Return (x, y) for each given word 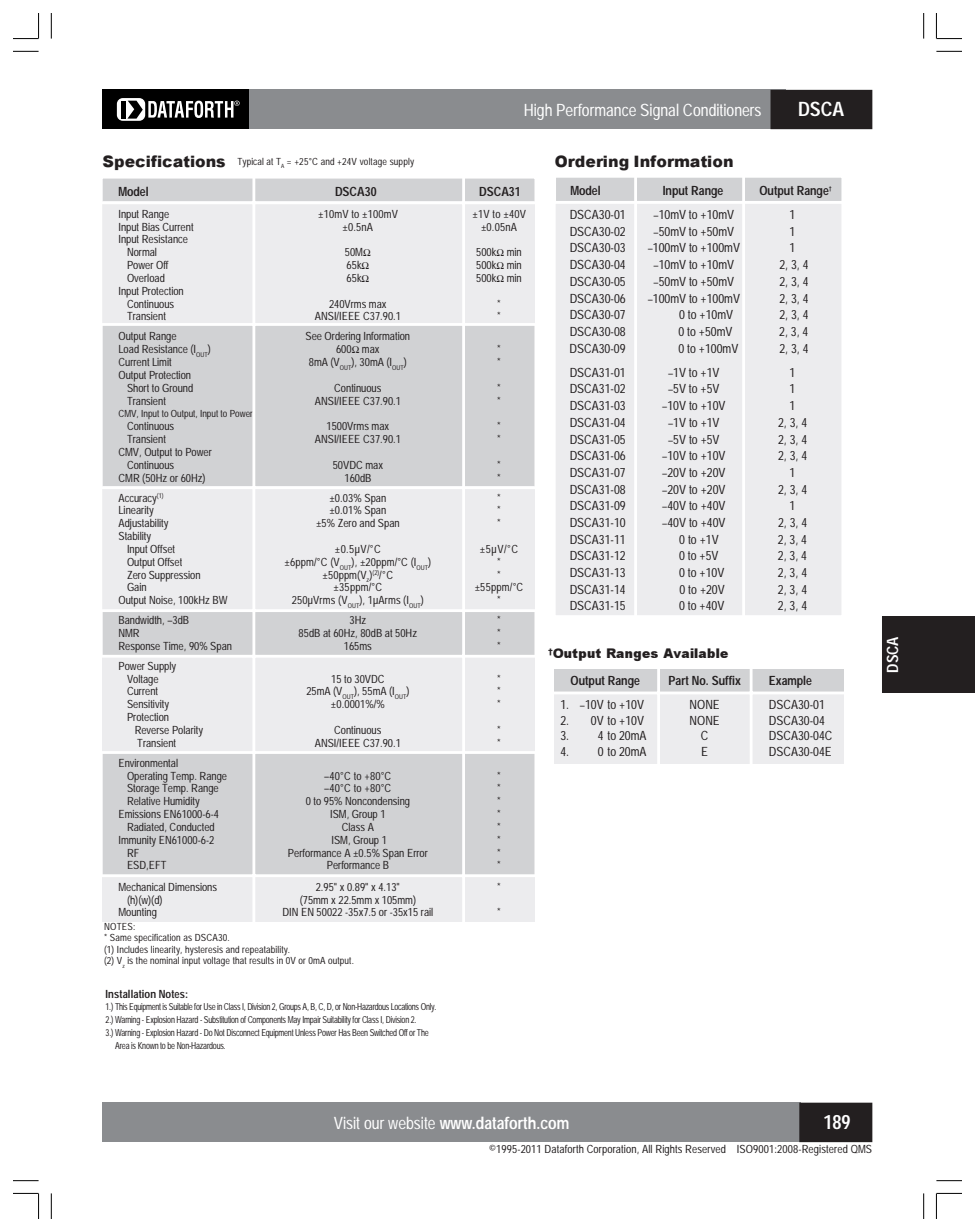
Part (679, 680)
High (538, 112)
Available (695, 653)
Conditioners (722, 110)
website (411, 1123)
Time (174, 646)
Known (148, 1045)
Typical (250, 163)
